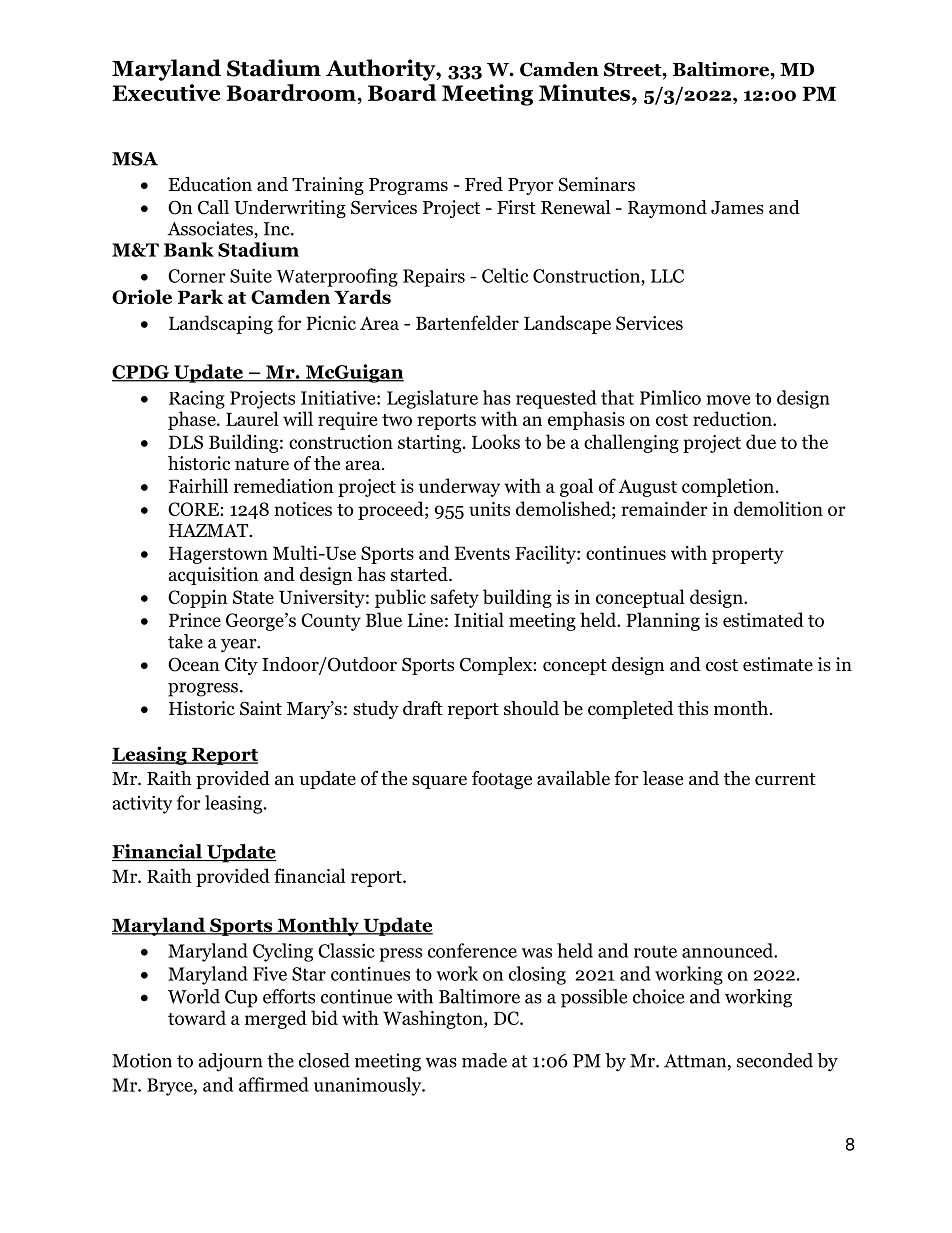 Image resolution: width=952 pixels, height=1233 pixels. What do you see at coordinates (455, 598) in the screenshot?
I see `safety` at bounding box center [455, 598].
